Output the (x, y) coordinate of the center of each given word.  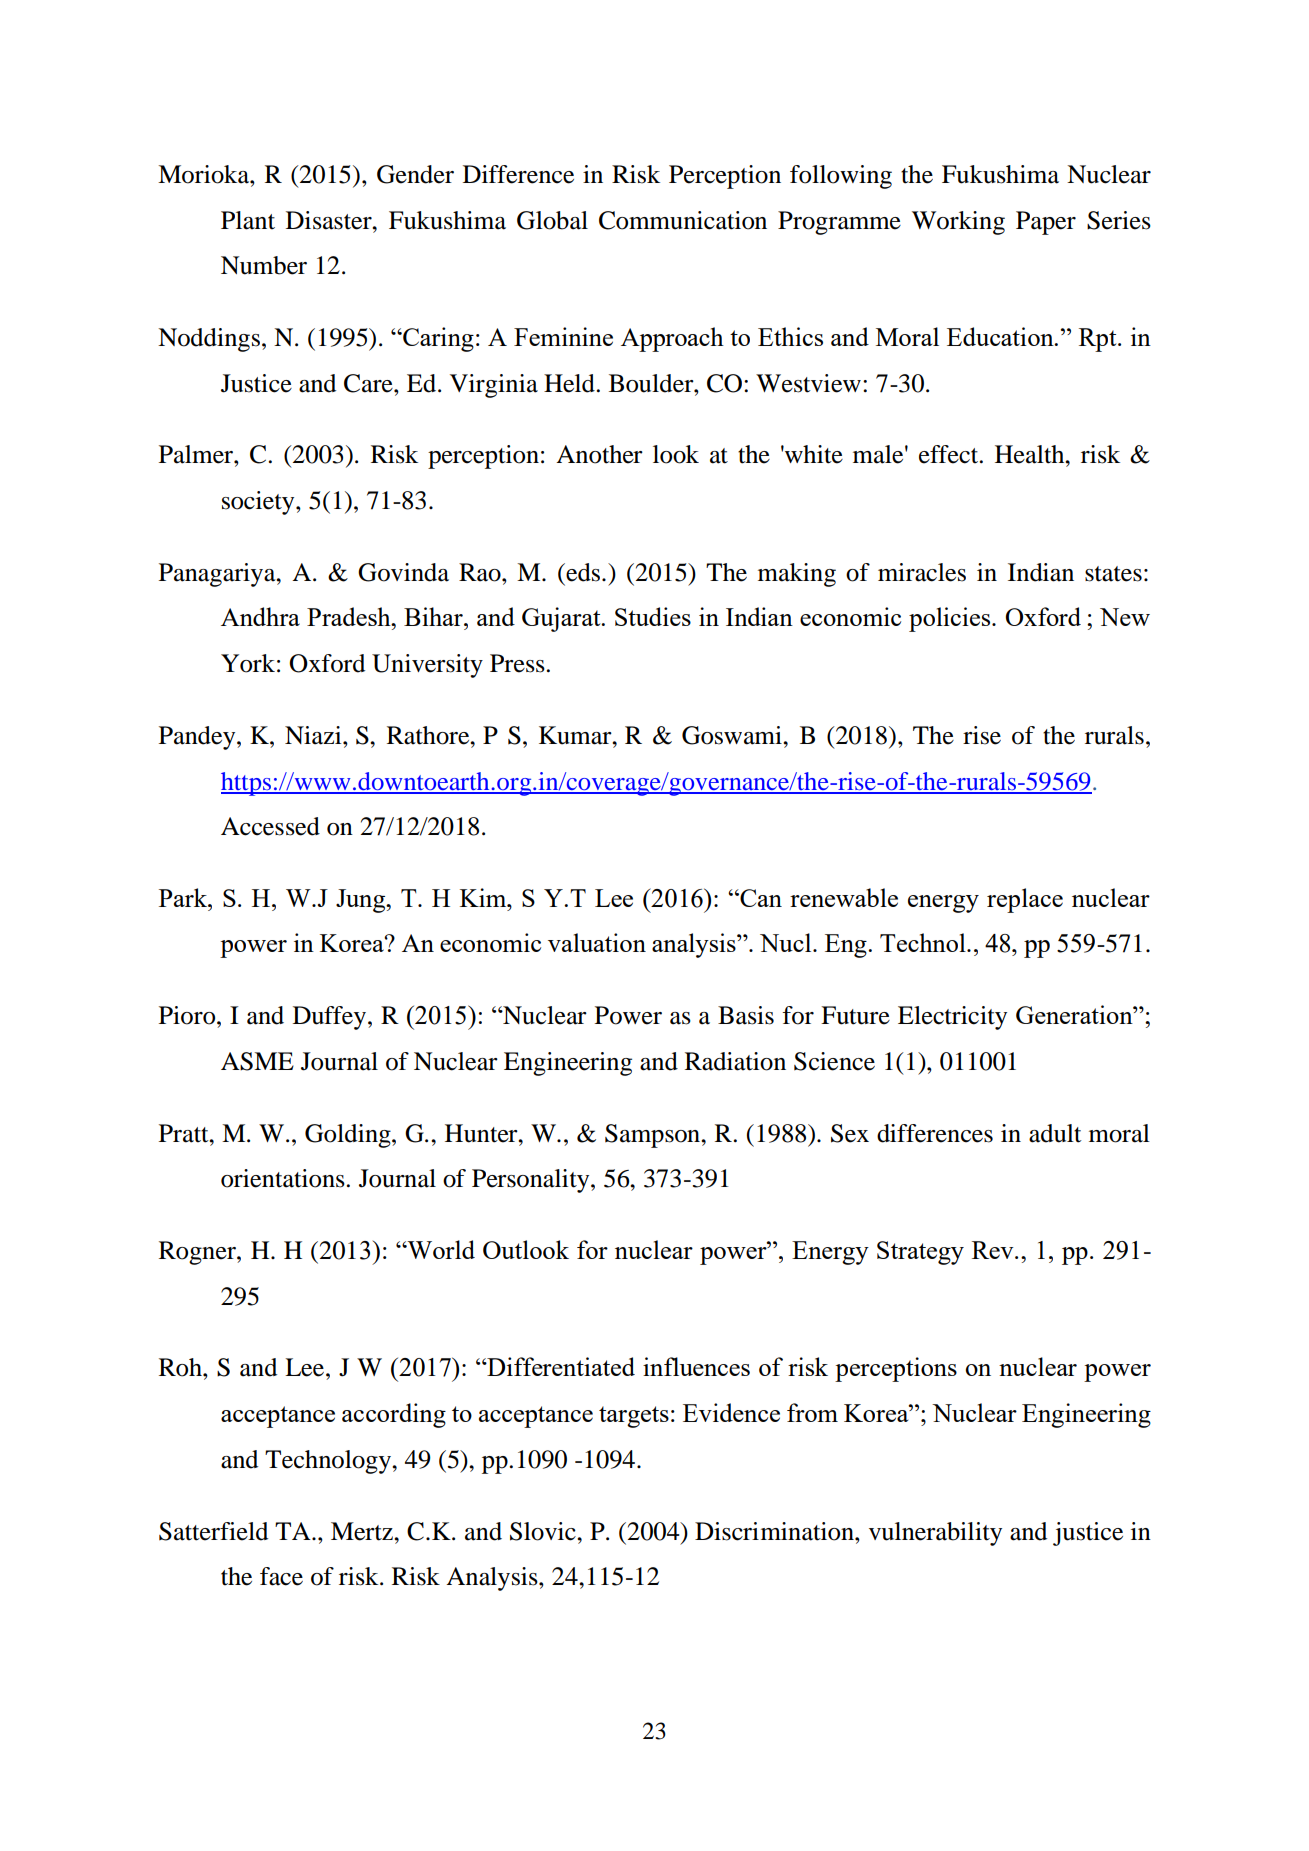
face (281, 1576)
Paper (1046, 223)
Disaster (330, 220)
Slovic (544, 1531)
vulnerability (935, 1534)
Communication (683, 220)
